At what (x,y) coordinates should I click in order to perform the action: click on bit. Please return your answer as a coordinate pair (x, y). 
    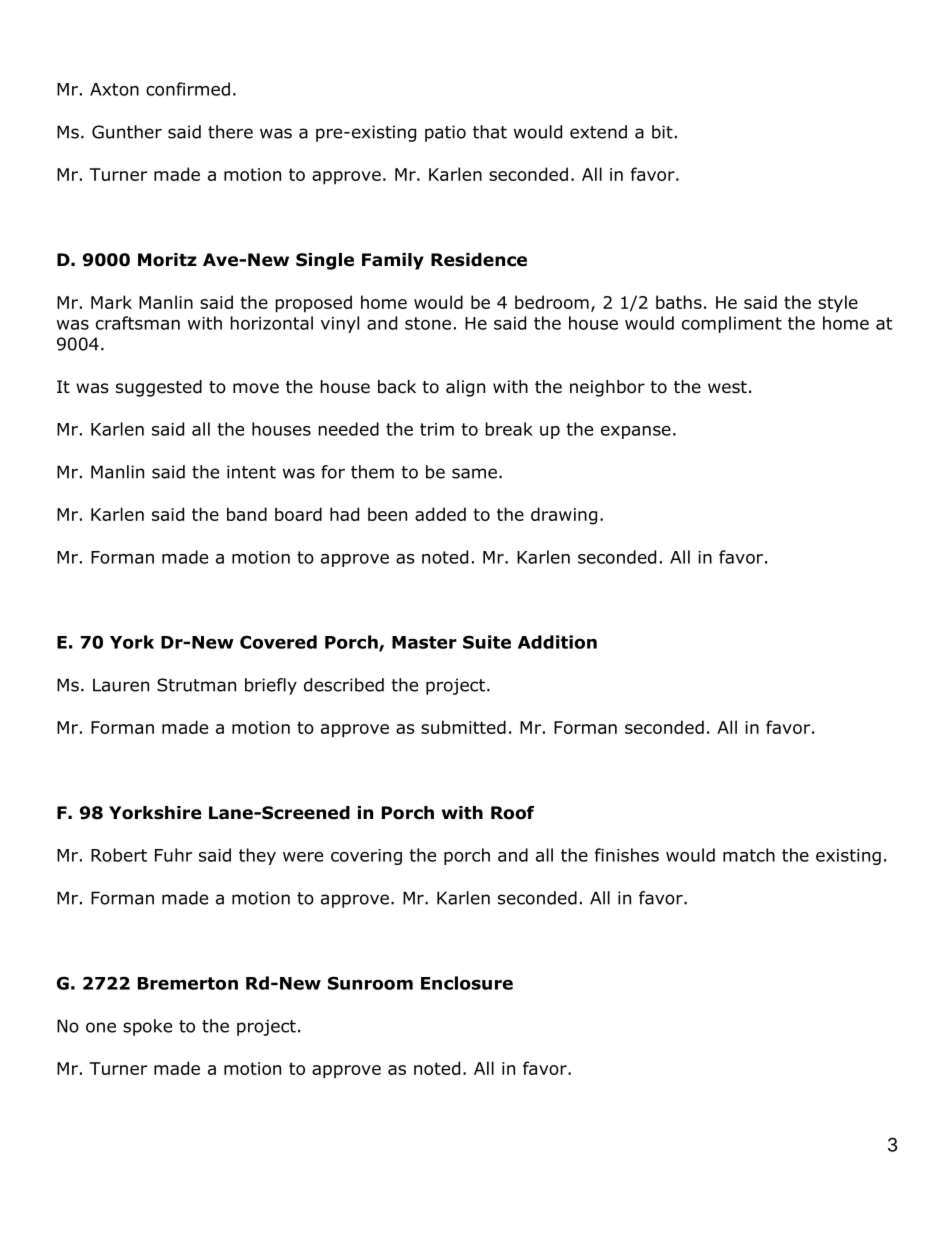
    Looking at the image, I should click on (662, 132).
